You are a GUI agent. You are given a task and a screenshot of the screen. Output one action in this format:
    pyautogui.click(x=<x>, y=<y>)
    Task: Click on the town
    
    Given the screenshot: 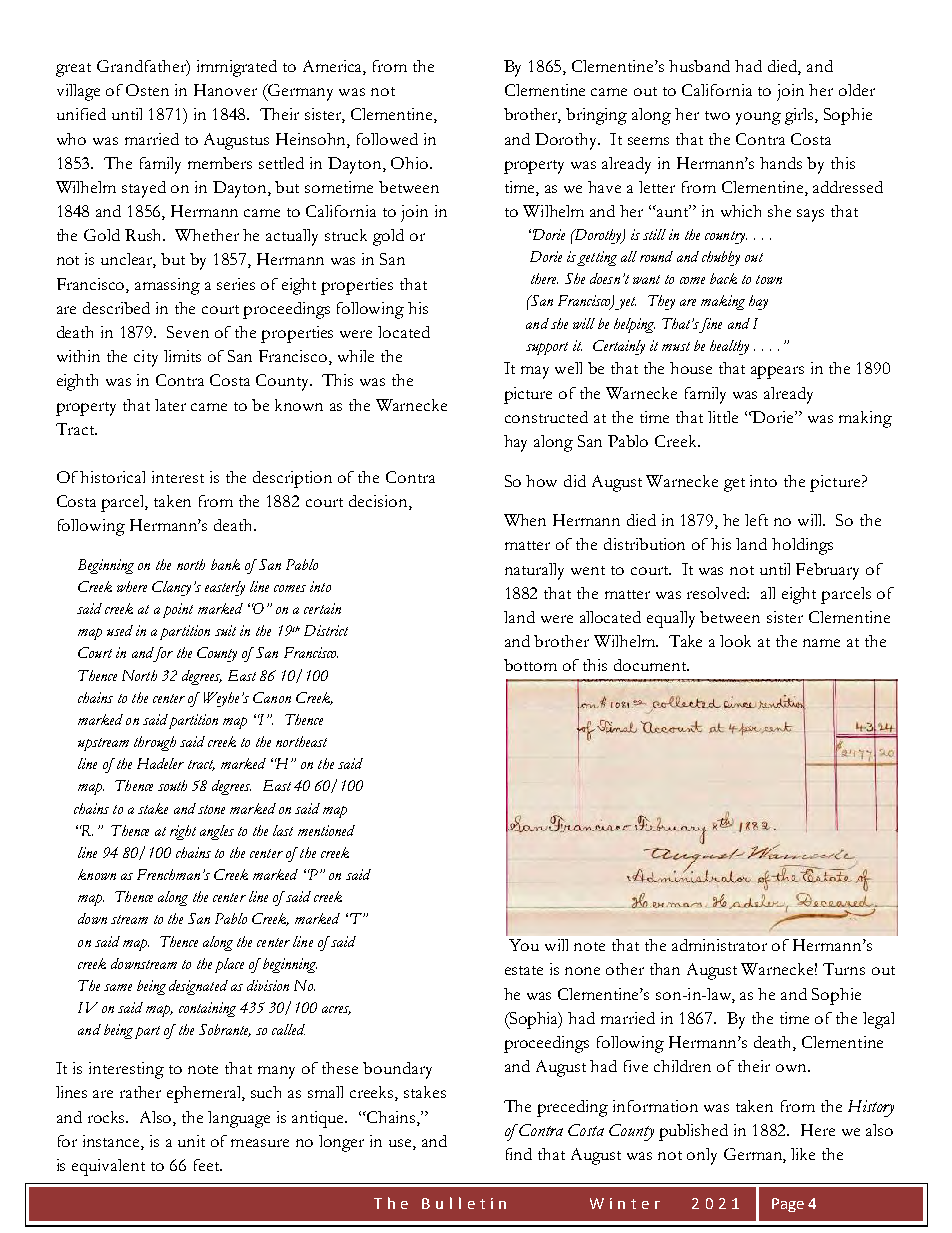 What is the action you would take?
    pyautogui.click(x=769, y=279)
